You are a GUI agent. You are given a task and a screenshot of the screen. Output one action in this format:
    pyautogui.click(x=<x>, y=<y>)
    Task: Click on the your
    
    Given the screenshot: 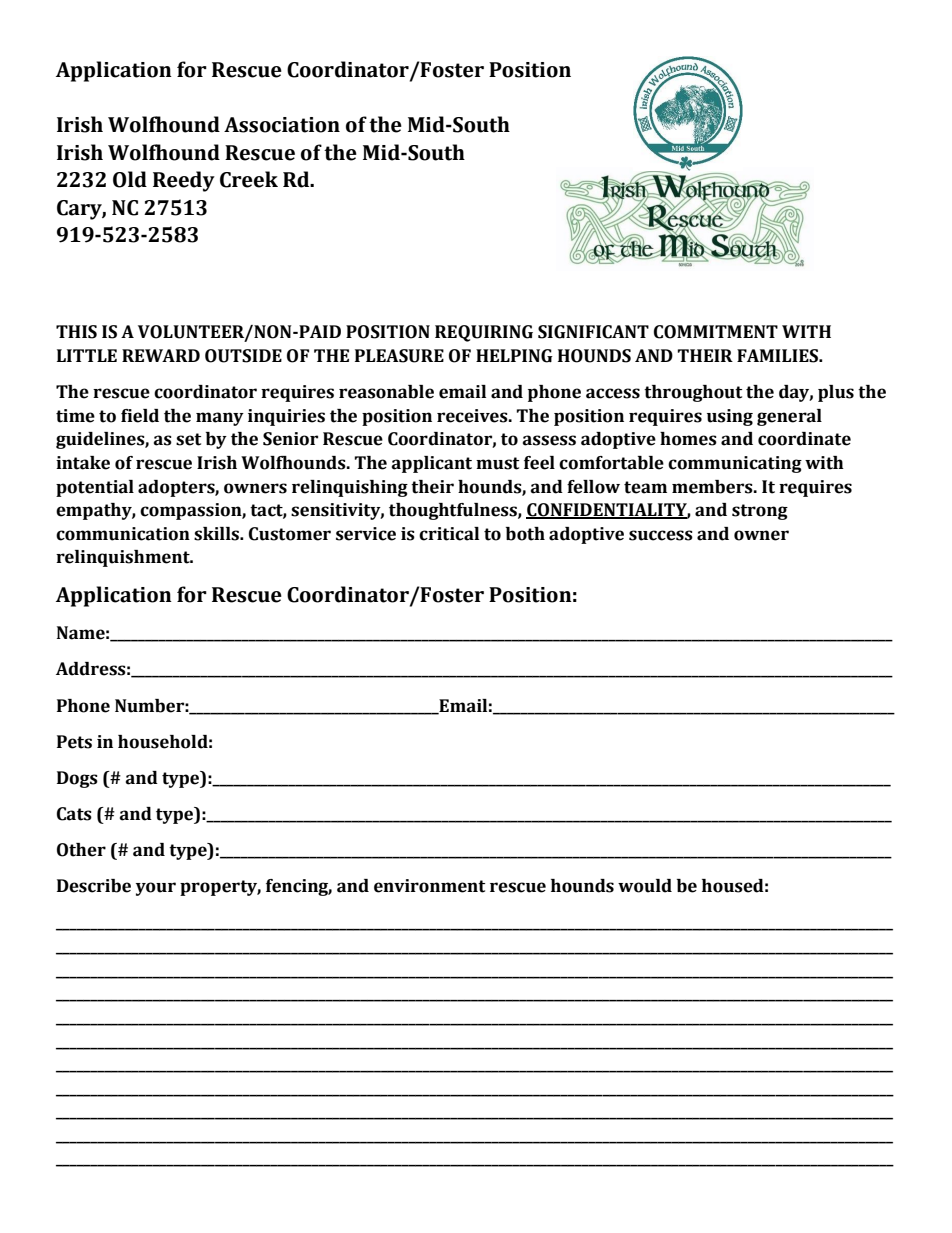 What is the action you would take?
    pyautogui.click(x=156, y=889)
